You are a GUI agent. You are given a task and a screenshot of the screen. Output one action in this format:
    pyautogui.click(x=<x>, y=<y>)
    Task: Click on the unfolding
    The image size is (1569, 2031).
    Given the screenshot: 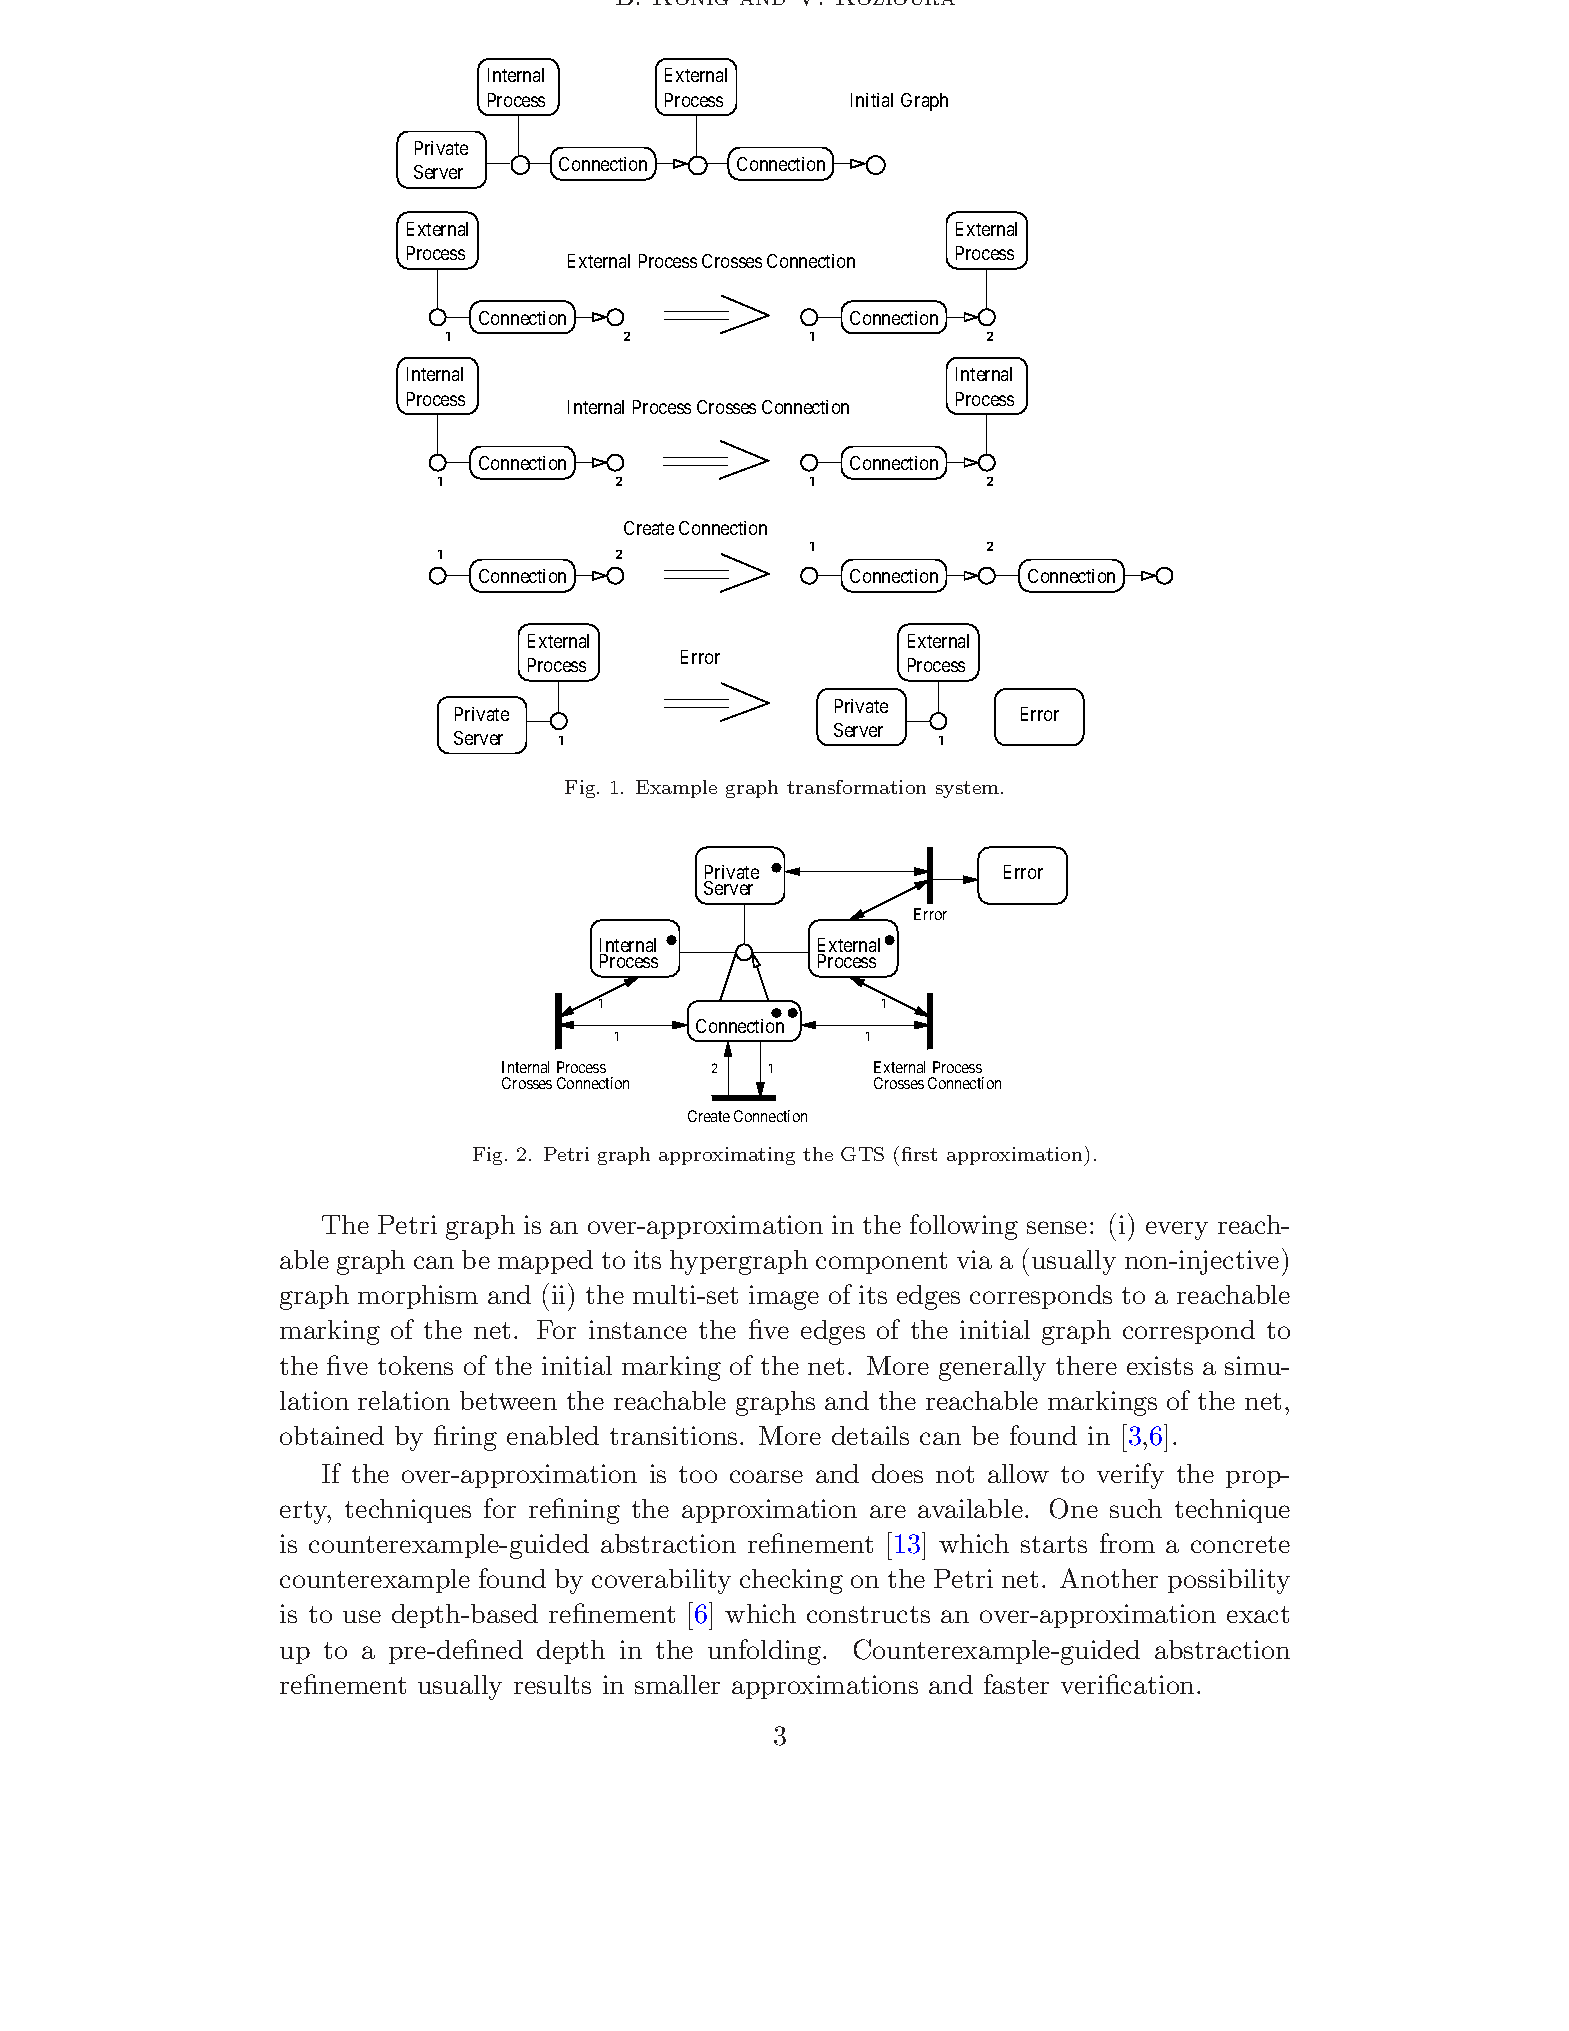 What is the action you would take?
    pyautogui.click(x=766, y=1652)
